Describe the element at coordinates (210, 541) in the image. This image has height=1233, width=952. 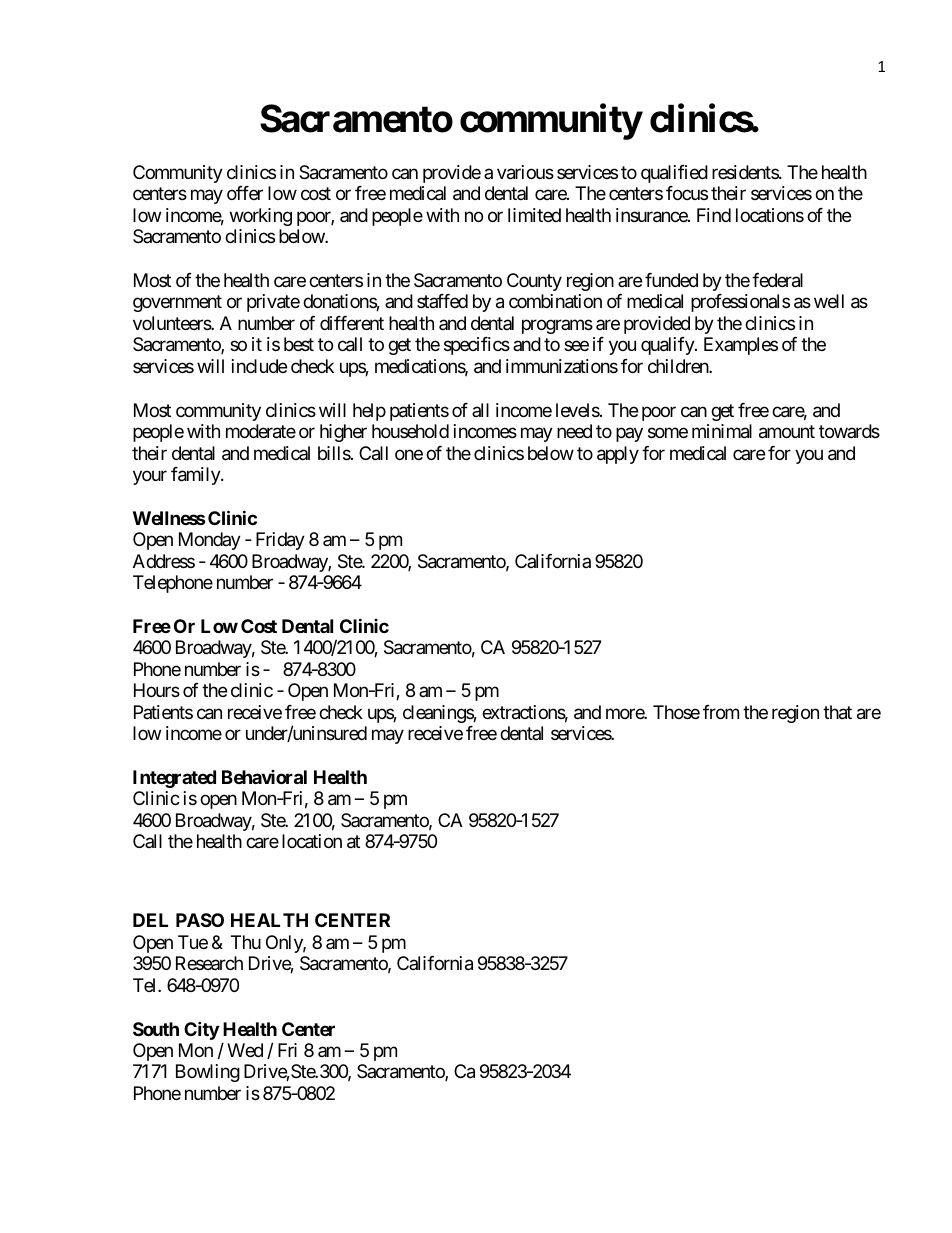
I see `Monday` at that location.
